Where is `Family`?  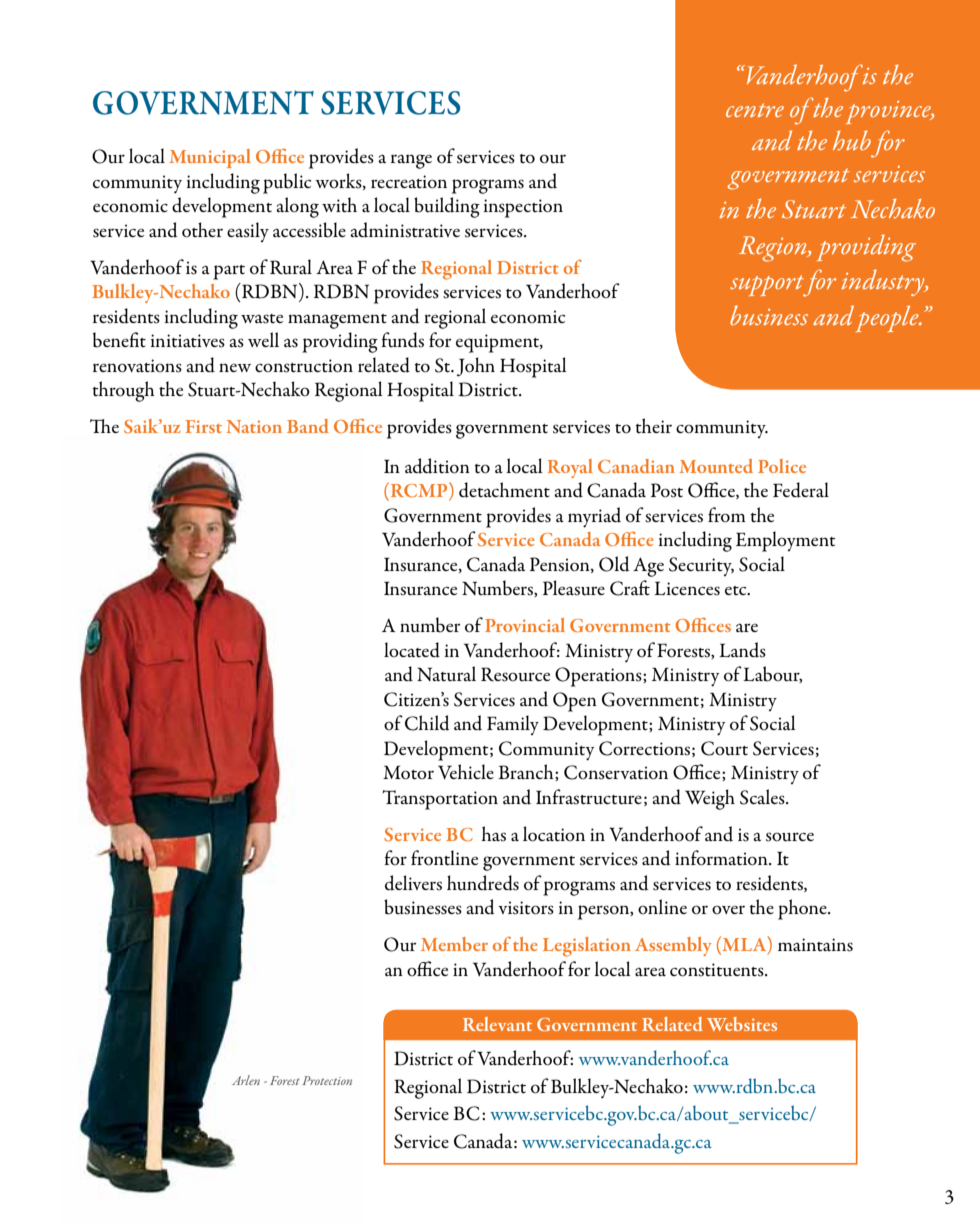 Family is located at coordinates (513, 725).
